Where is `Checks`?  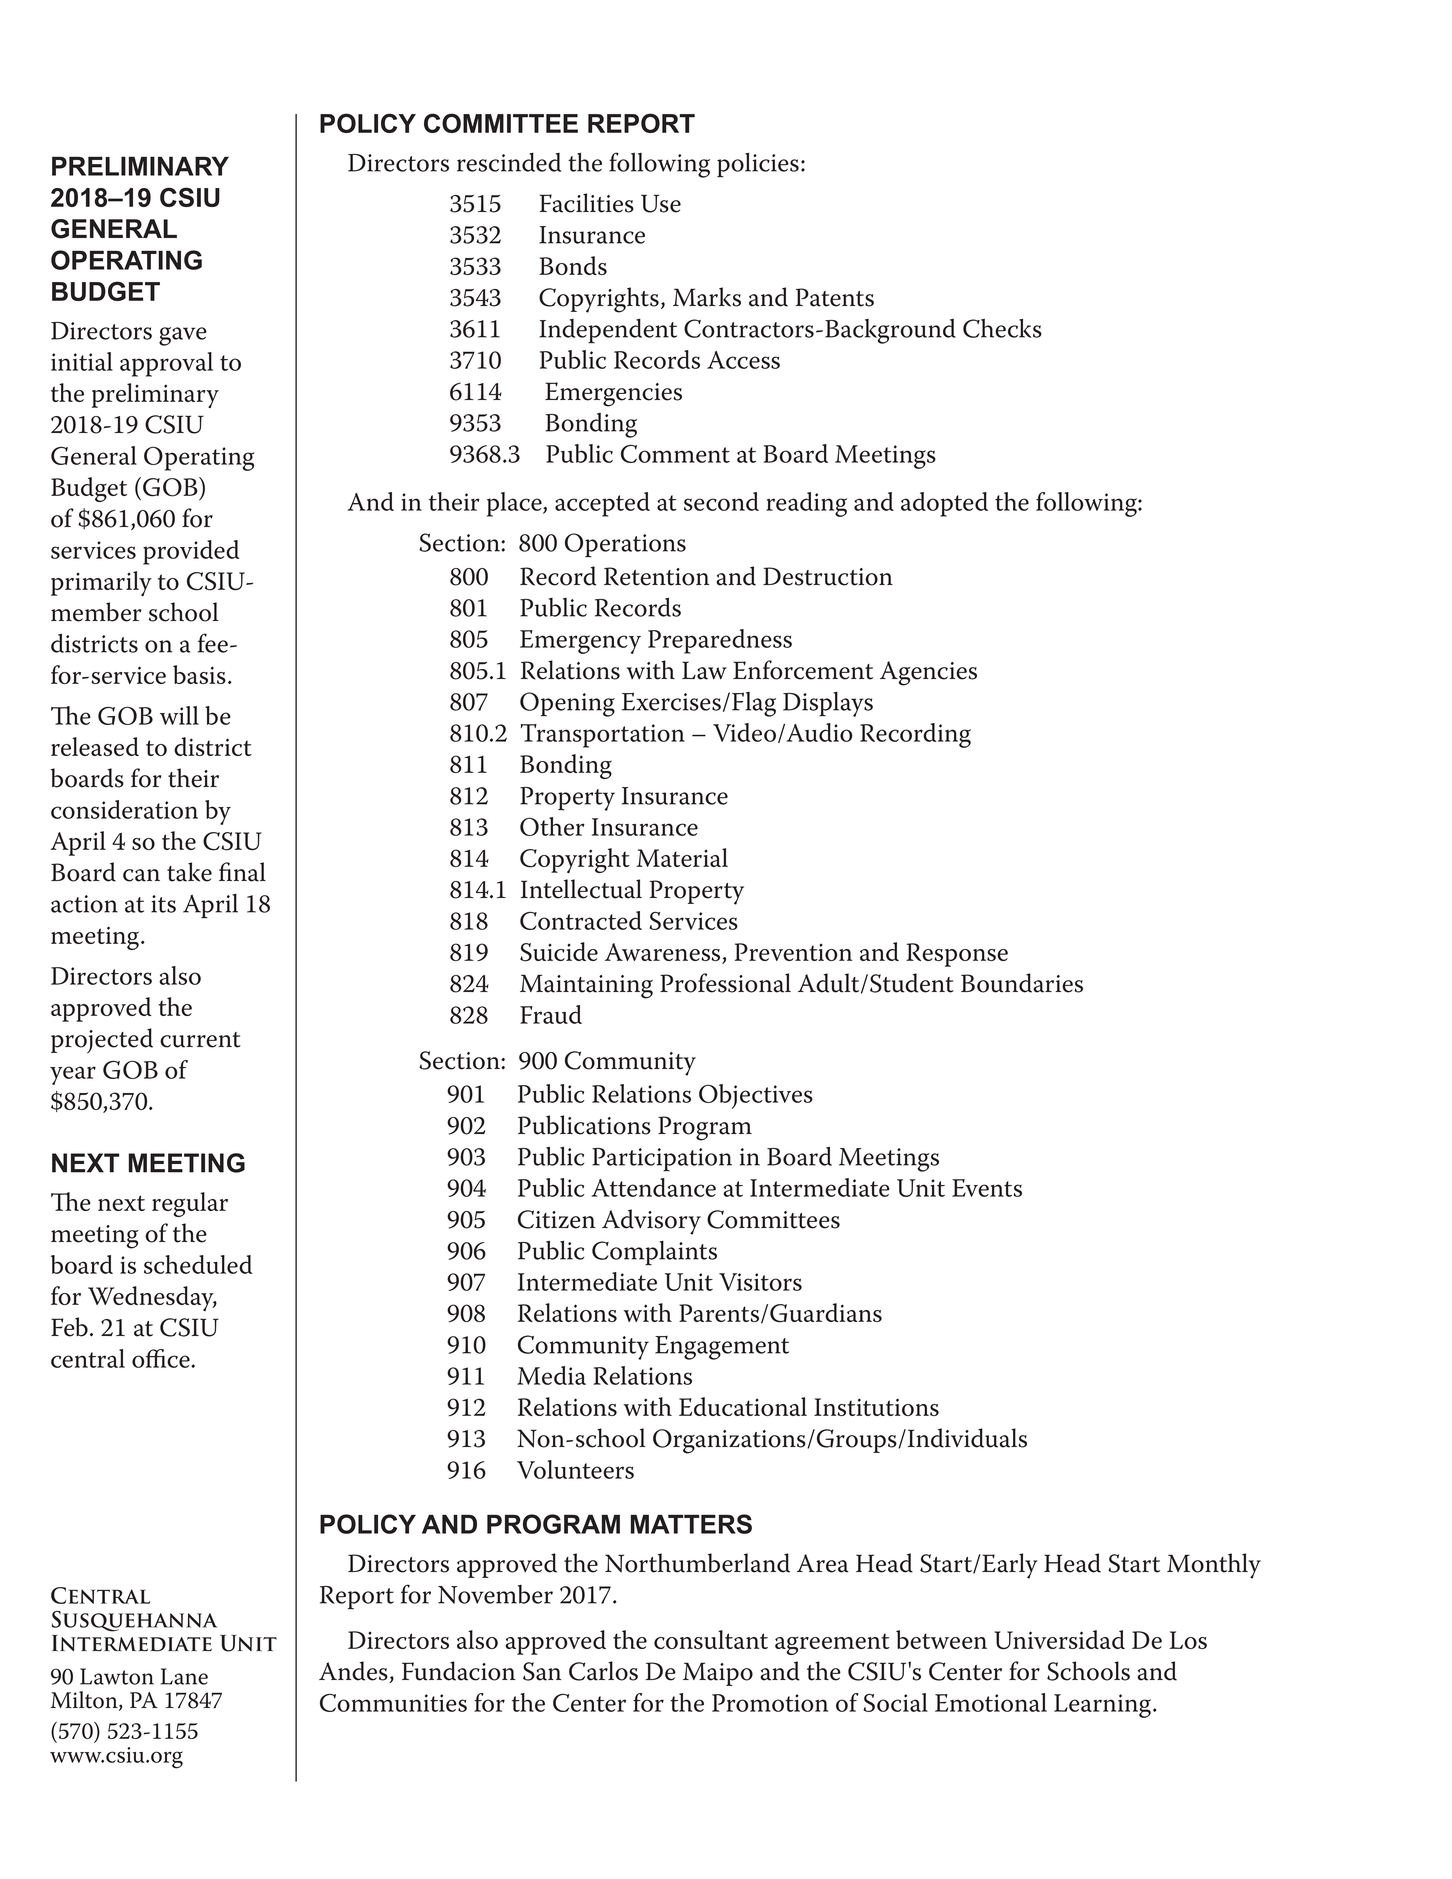
Checks is located at coordinates (1002, 328).
